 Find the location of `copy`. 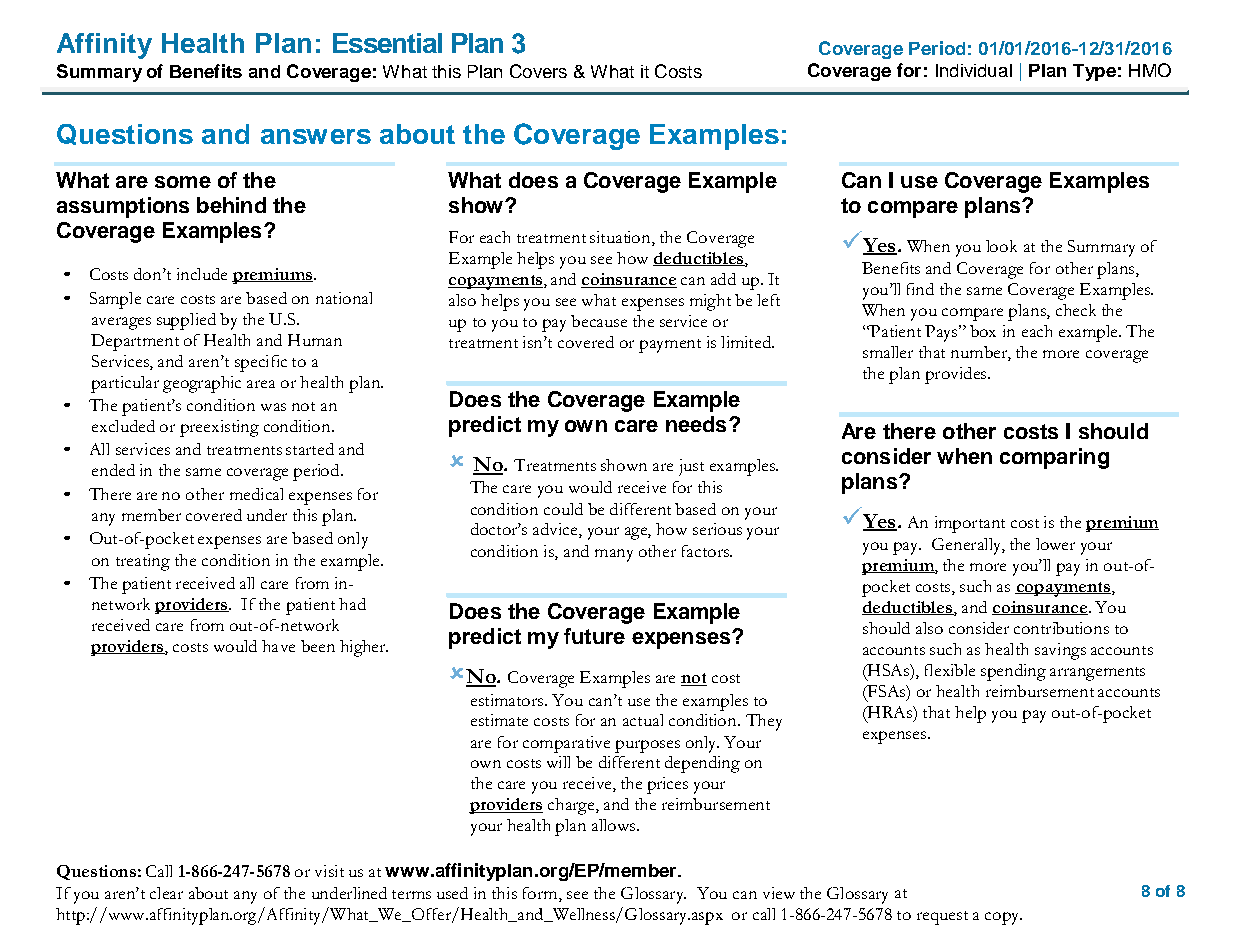

copy is located at coordinates (1003, 918).
